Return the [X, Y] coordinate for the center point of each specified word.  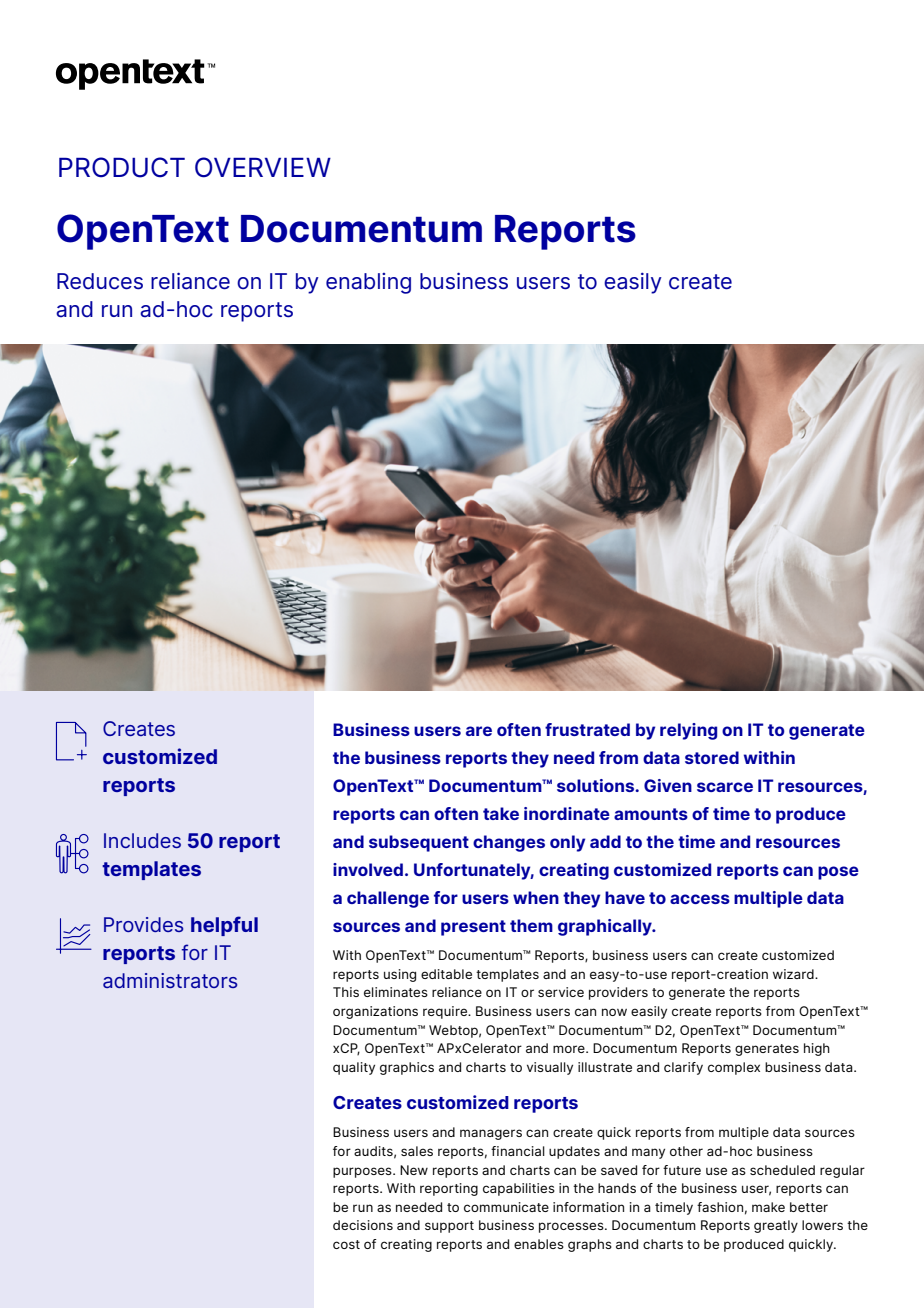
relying [688, 731]
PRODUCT [122, 167]
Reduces [100, 281]
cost [346, 1244]
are [479, 731]
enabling [368, 283]
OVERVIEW [263, 167]
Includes [142, 840]
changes [509, 843]
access [700, 899]
